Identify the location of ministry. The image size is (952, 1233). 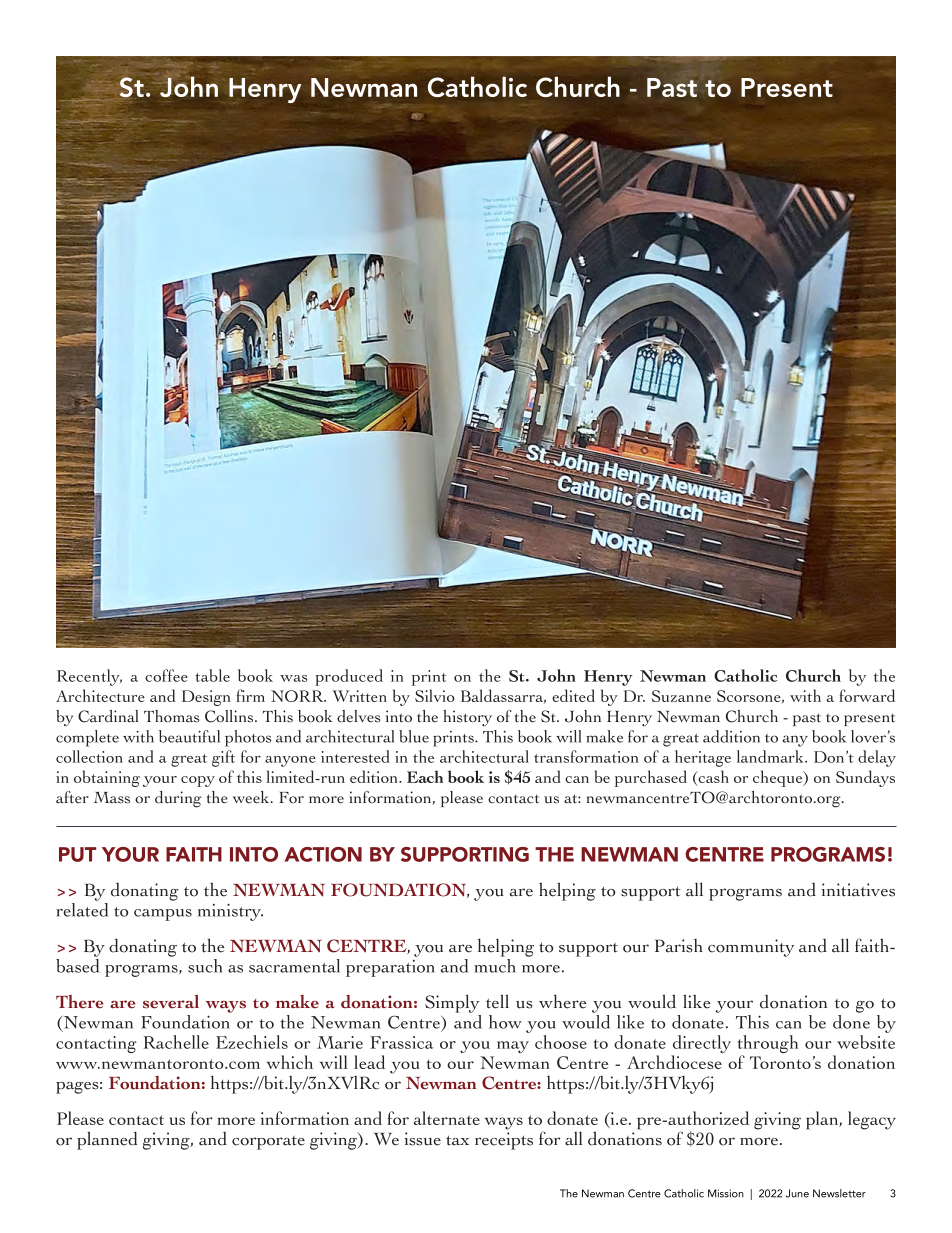
(230, 912).
